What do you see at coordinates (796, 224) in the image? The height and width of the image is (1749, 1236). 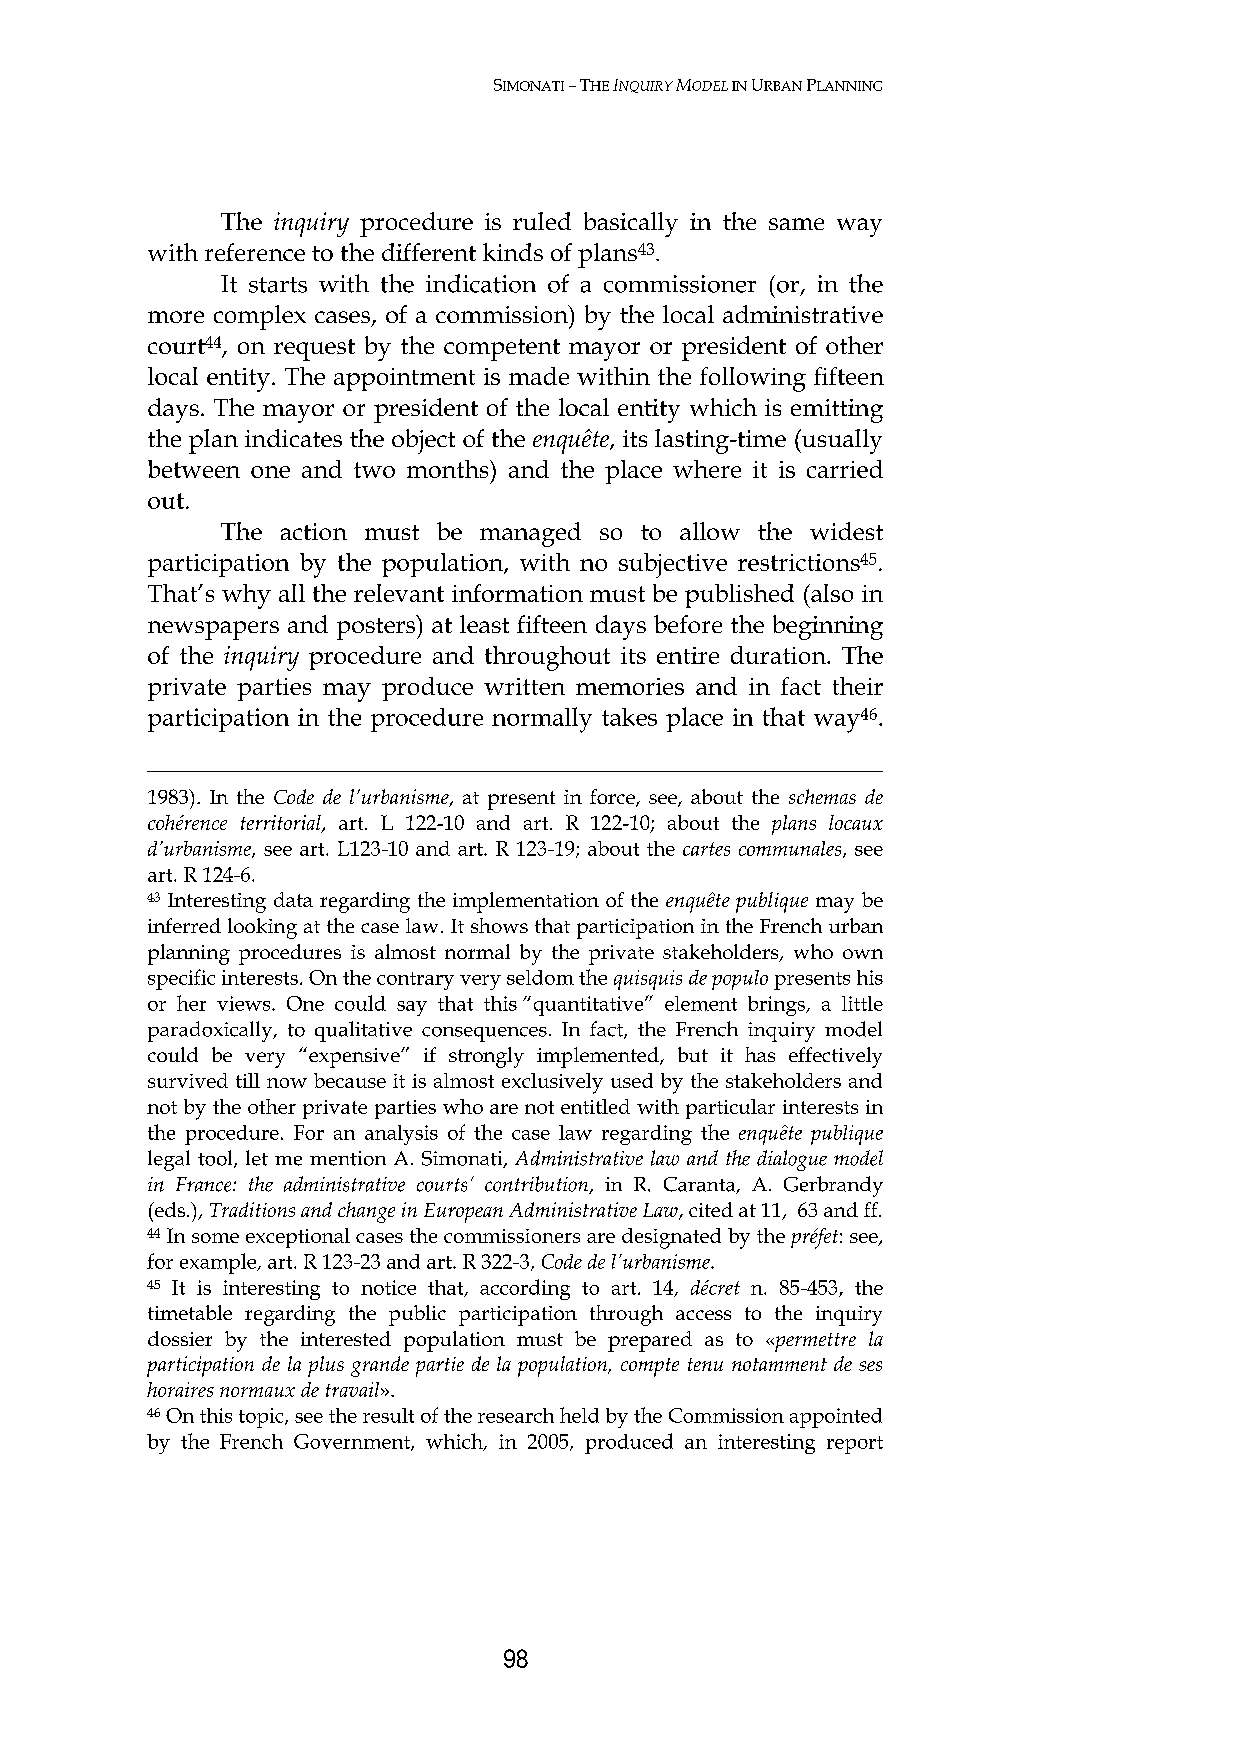 I see `same` at bounding box center [796, 224].
